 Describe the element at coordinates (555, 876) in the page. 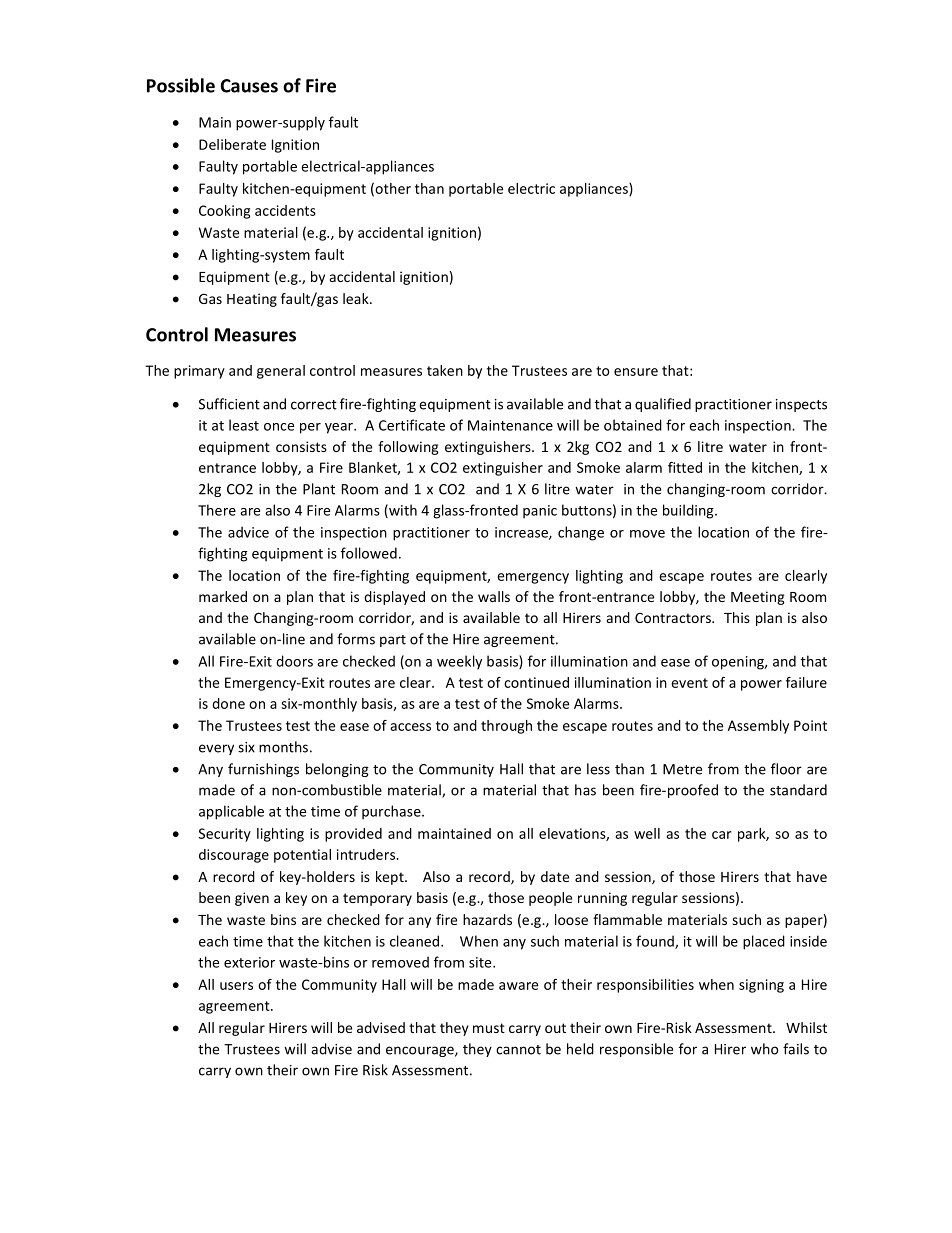

I see `date` at that location.
